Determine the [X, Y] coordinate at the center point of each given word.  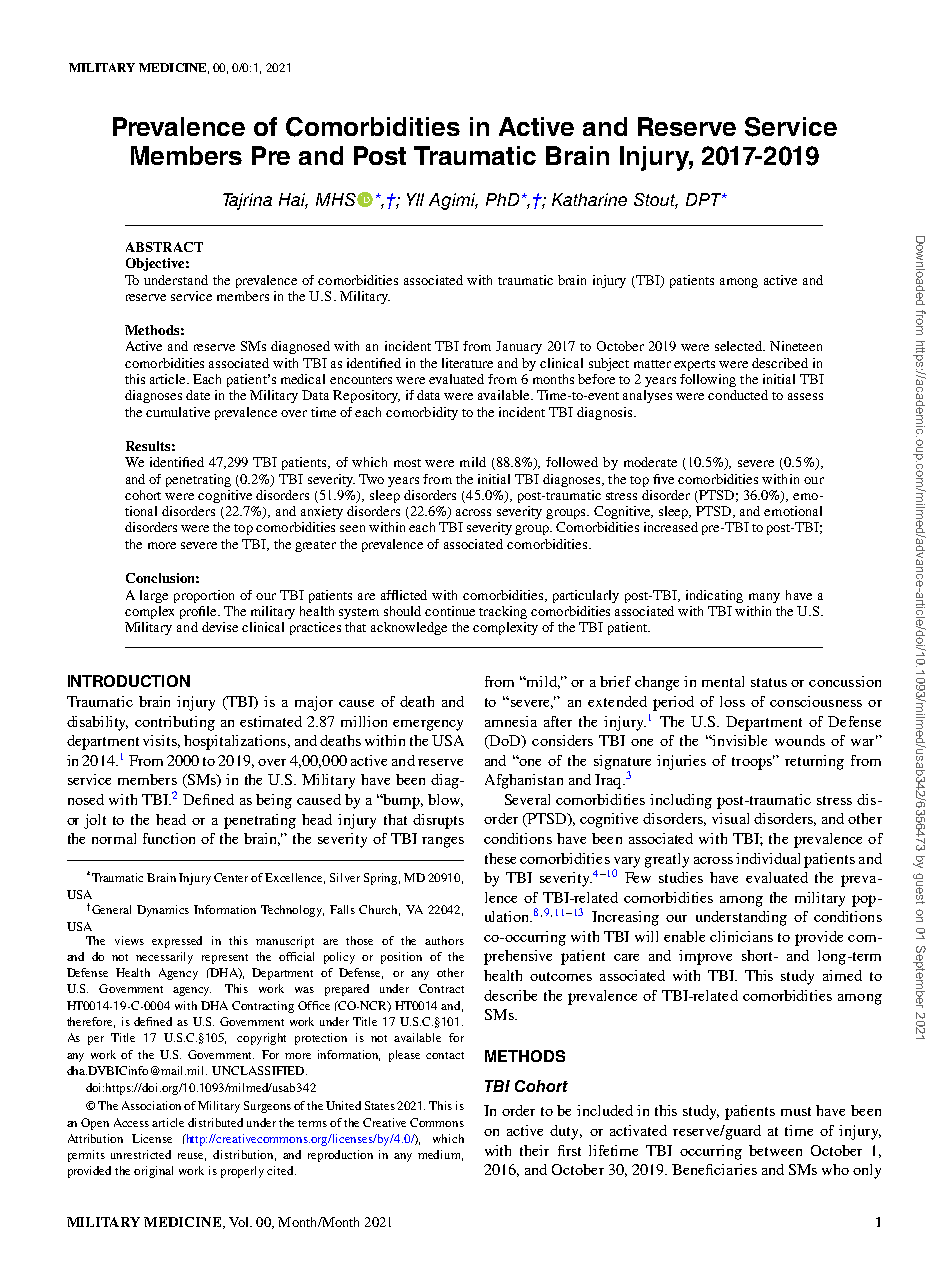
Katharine [589, 199]
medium [440, 1155]
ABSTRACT [164, 247]
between [775, 1150]
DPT [704, 199]
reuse [192, 1157]
